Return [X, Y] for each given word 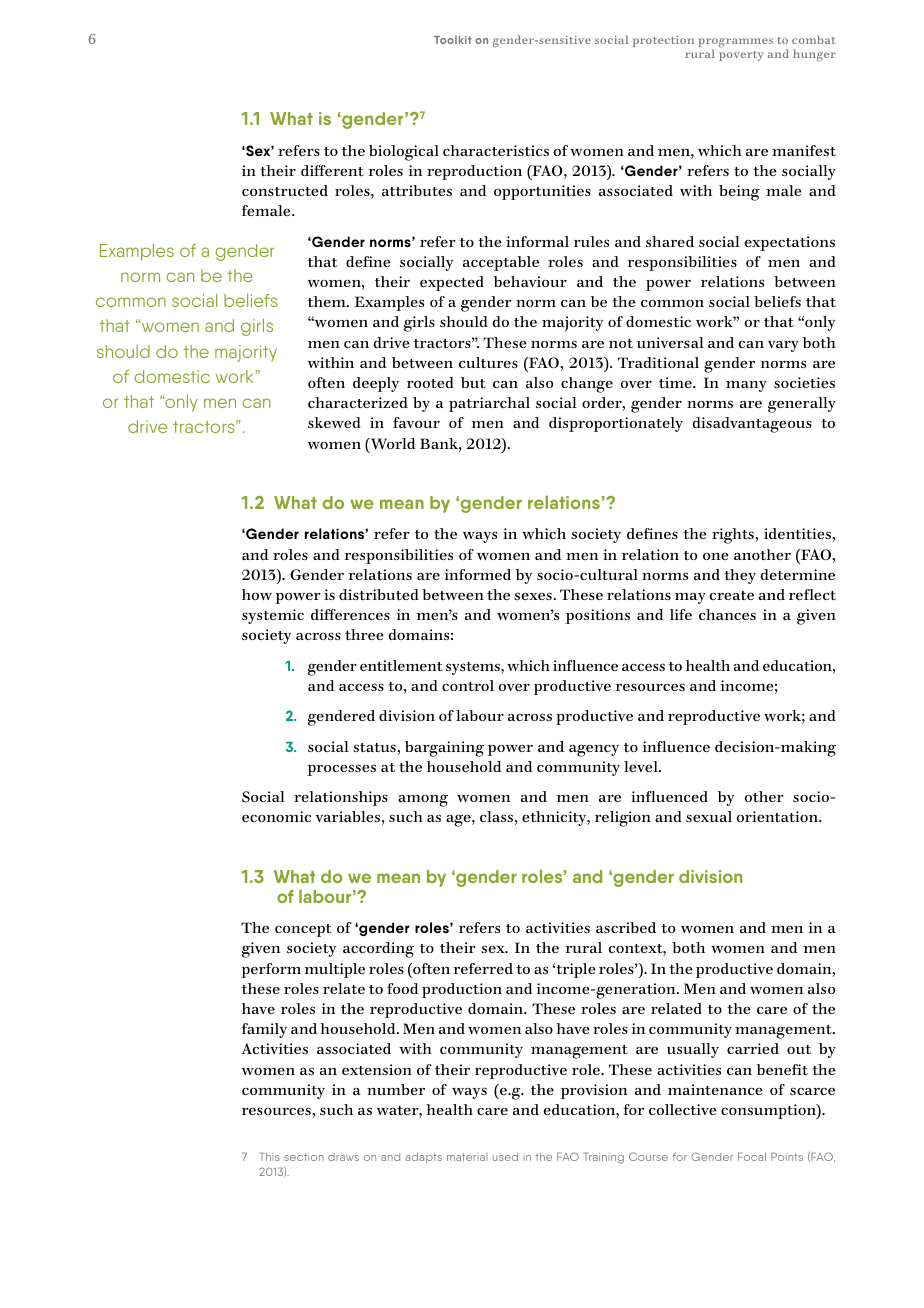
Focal [752, 1156]
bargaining [444, 749]
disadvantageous [752, 425]
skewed [334, 422]
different [332, 170]
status [375, 747]
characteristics [496, 150]
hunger [814, 55]
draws [343, 1157]
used [505, 1157]
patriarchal [489, 404]
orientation [778, 816]
